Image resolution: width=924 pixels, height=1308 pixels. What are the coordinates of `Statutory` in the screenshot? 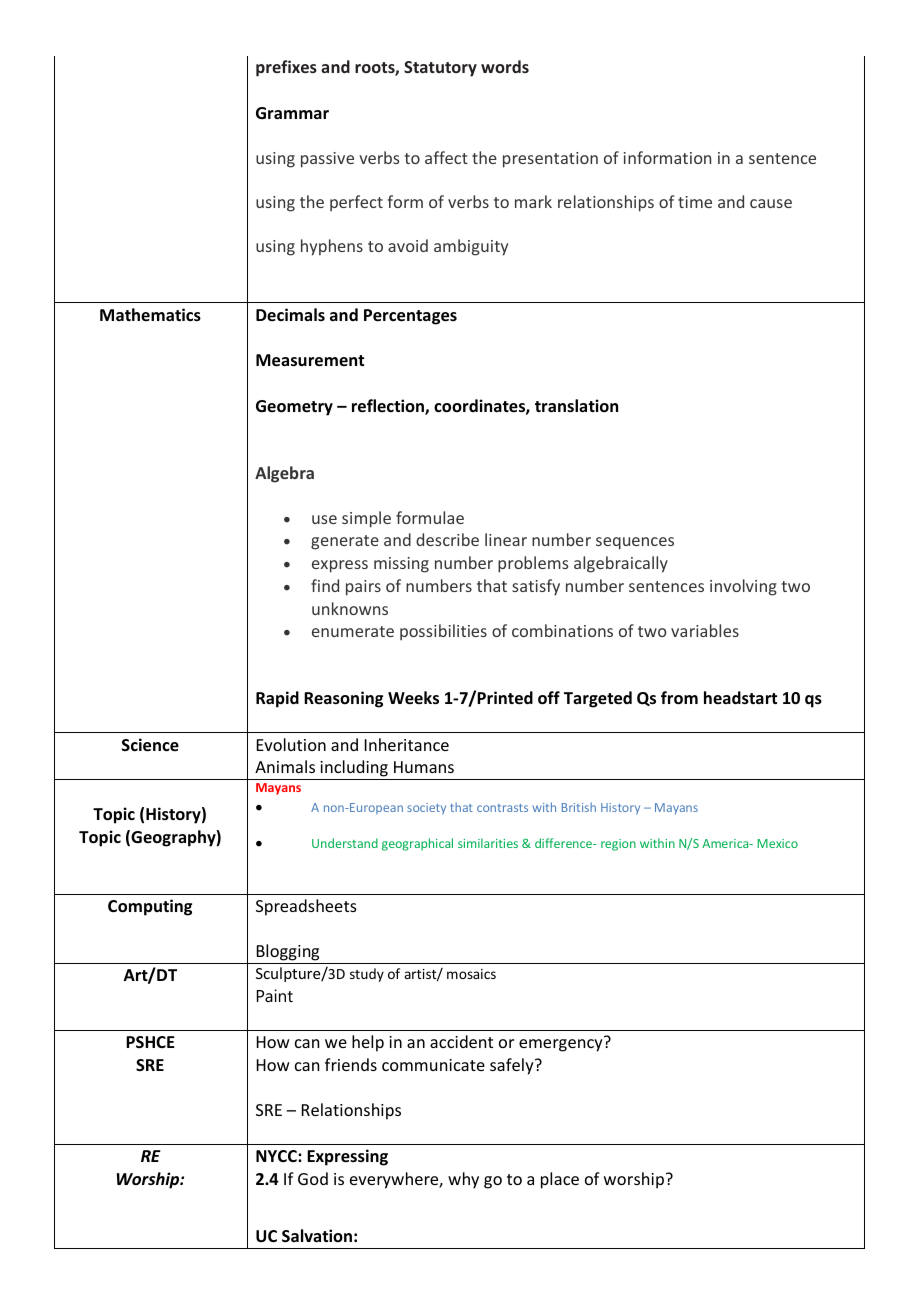 It's located at (440, 69).
